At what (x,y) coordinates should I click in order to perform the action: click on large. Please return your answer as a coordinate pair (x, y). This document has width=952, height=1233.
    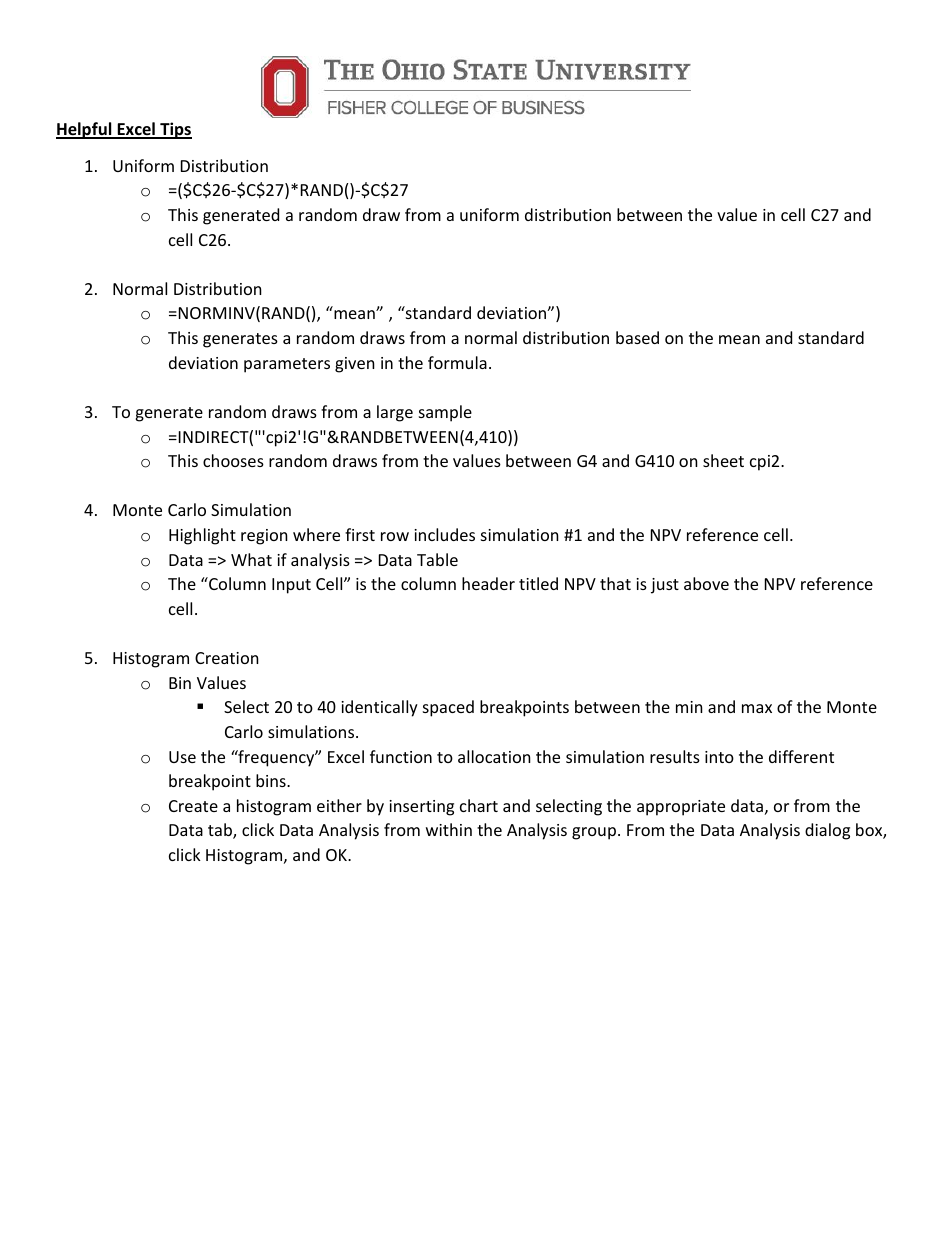
    Looking at the image, I should click on (395, 413).
